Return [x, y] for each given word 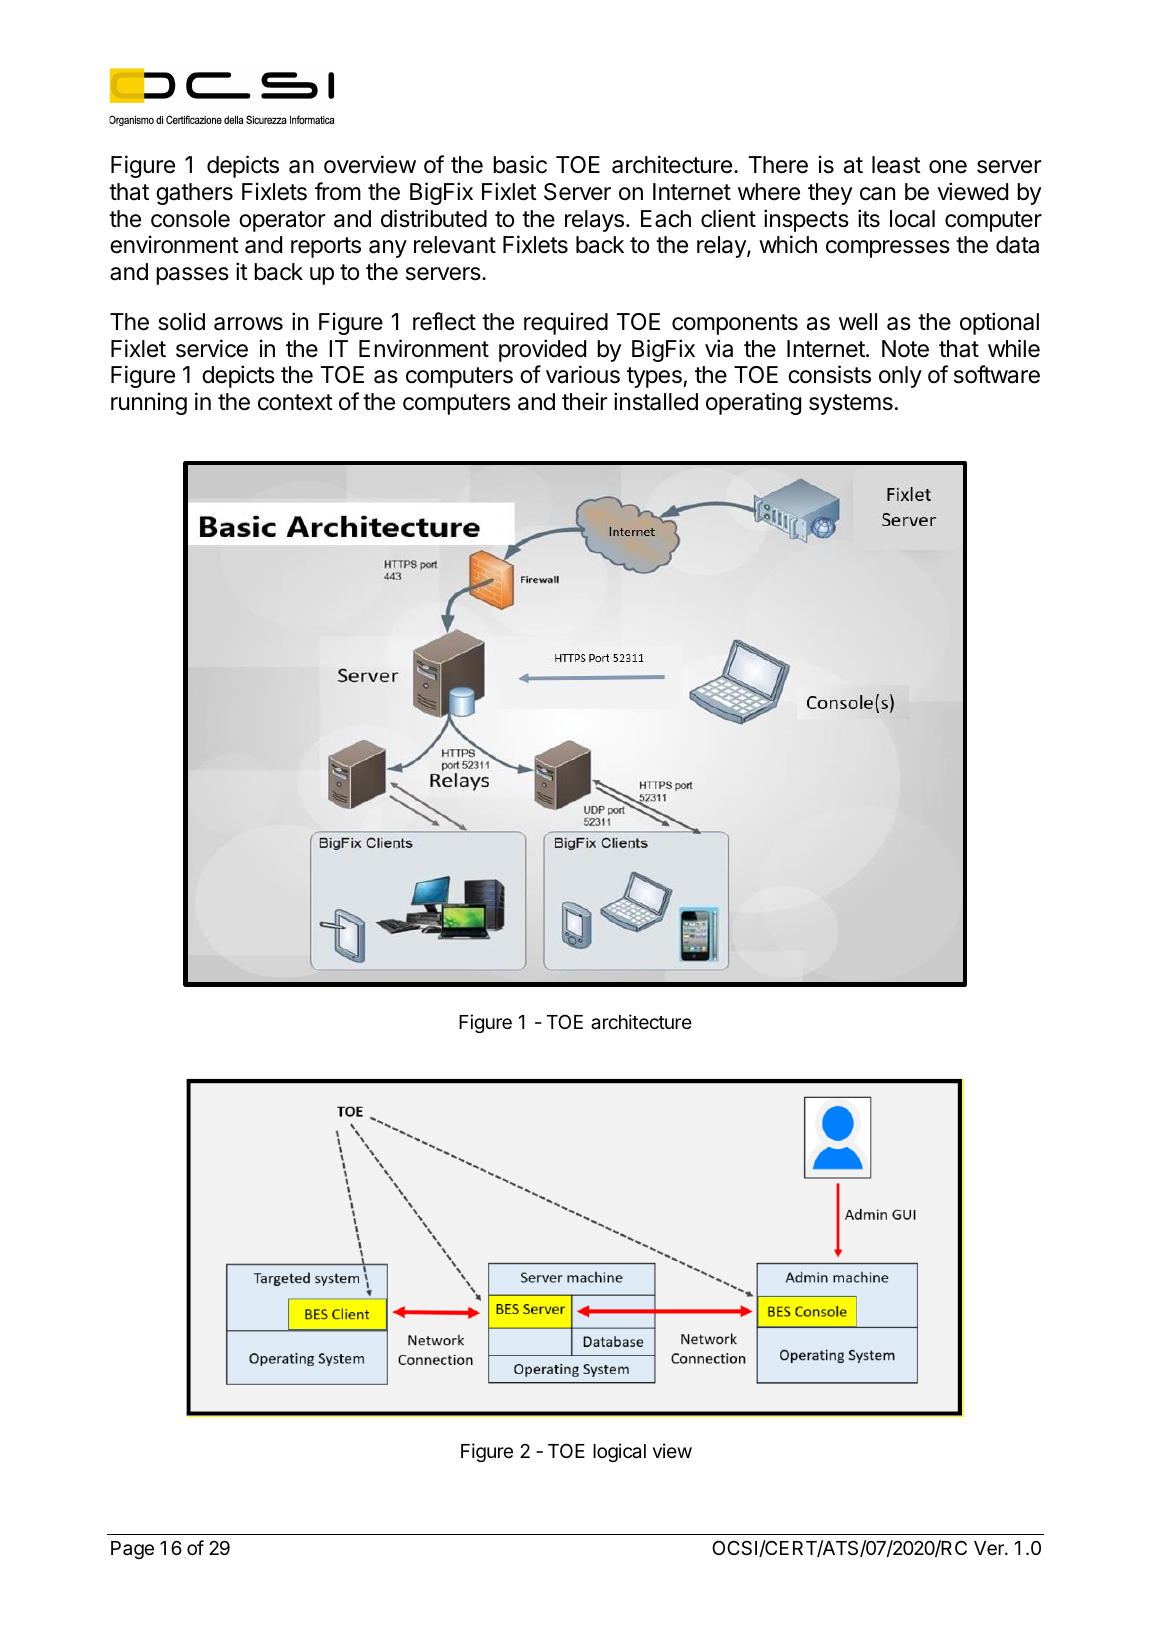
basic [520, 164]
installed [656, 401]
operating [753, 403]
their [585, 401]
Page [132, 1550]
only [900, 377]
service [212, 348]
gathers [194, 194]
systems [851, 404]
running [149, 403]
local [912, 219]
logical [619, 1452]
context [295, 402]
